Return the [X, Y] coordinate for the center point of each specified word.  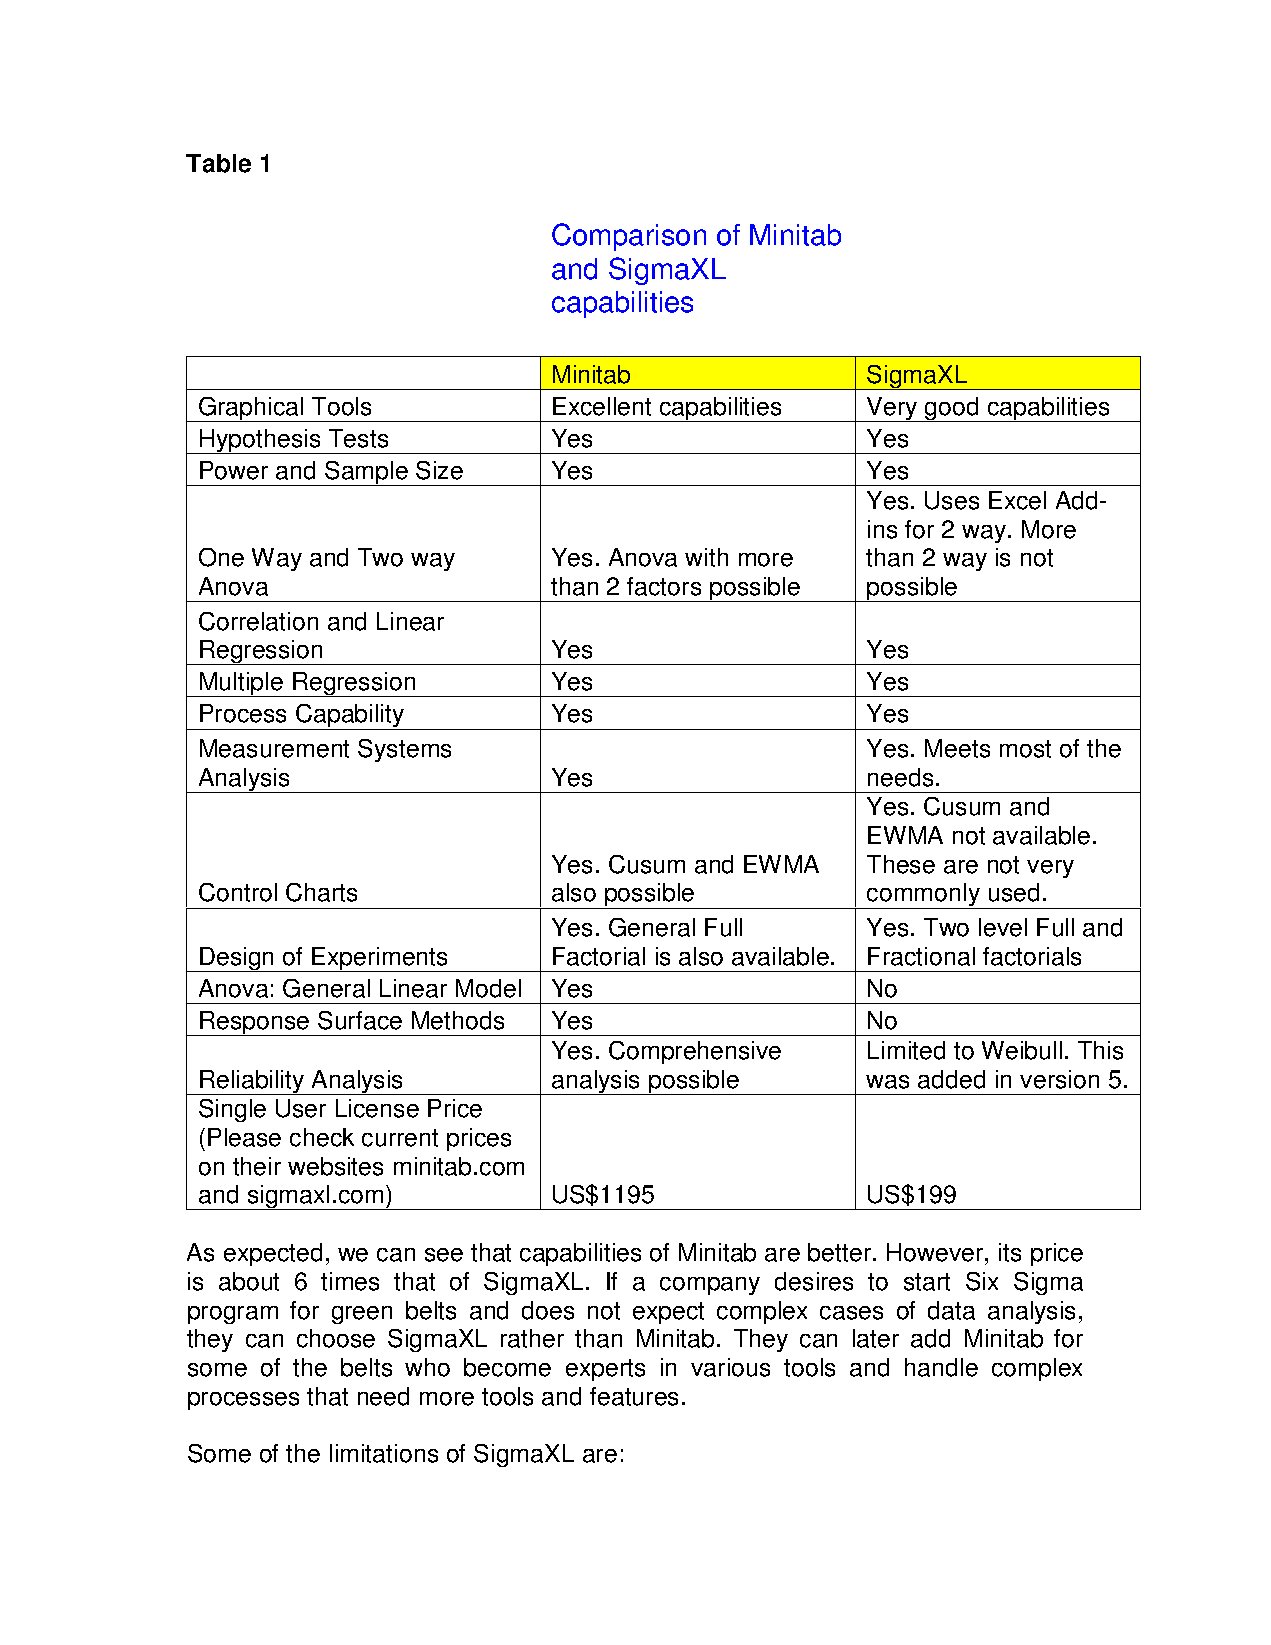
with [706, 557]
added [951, 1079]
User [301, 1108]
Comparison [629, 237]
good [952, 409]
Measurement [274, 748]
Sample [366, 473]
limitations [384, 1453]
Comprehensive [695, 1052]
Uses [952, 500]
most [1025, 749]
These [901, 864]
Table [218, 163]
